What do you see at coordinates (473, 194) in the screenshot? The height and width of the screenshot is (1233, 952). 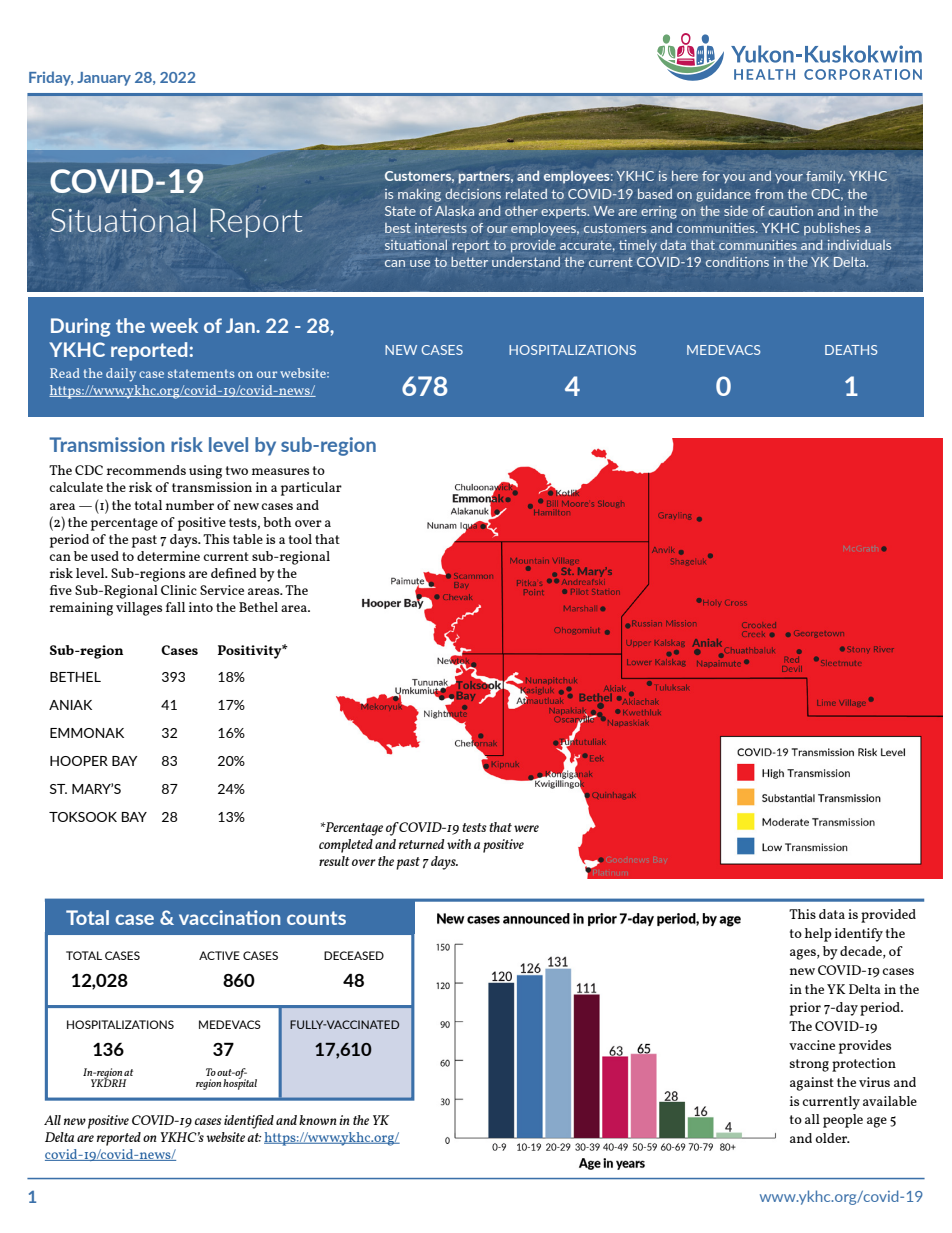 I see `decisions` at bounding box center [473, 194].
